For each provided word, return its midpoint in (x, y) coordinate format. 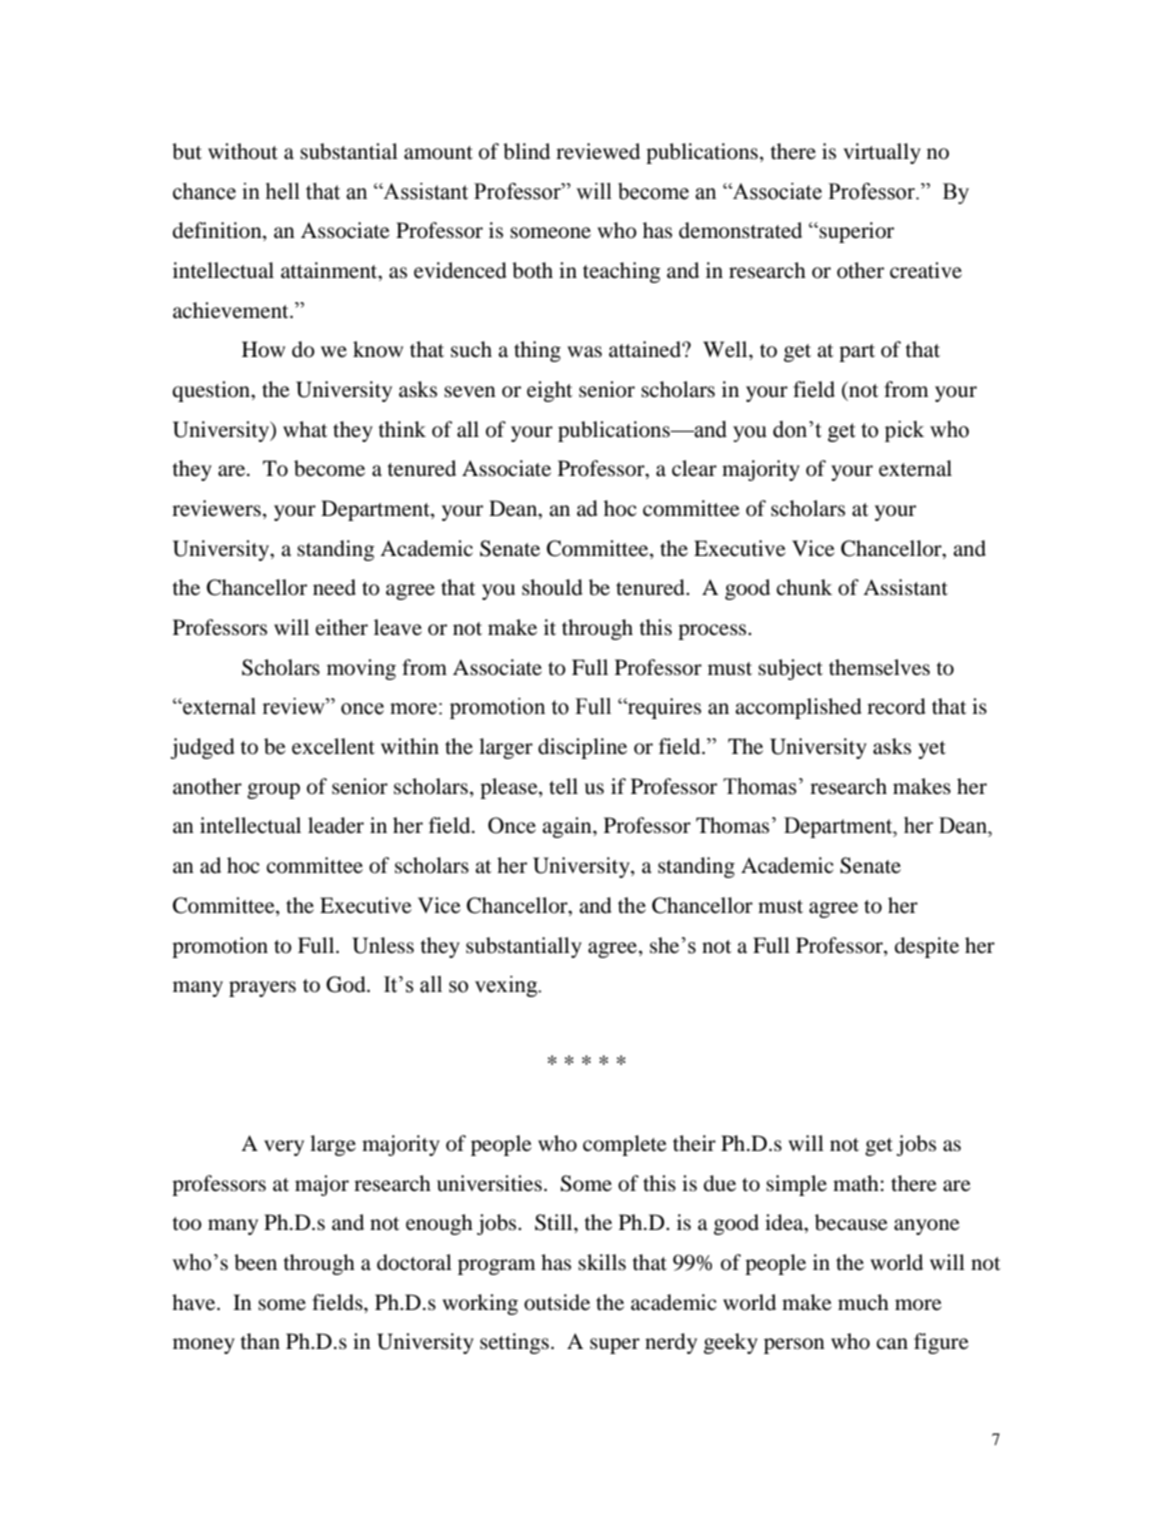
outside (557, 1302)
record (896, 706)
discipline (582, 748)
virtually (882, 153)
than (260, 1341)
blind (526, 151)
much (863, 1302)
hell (283, 191)
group (273, 791)
